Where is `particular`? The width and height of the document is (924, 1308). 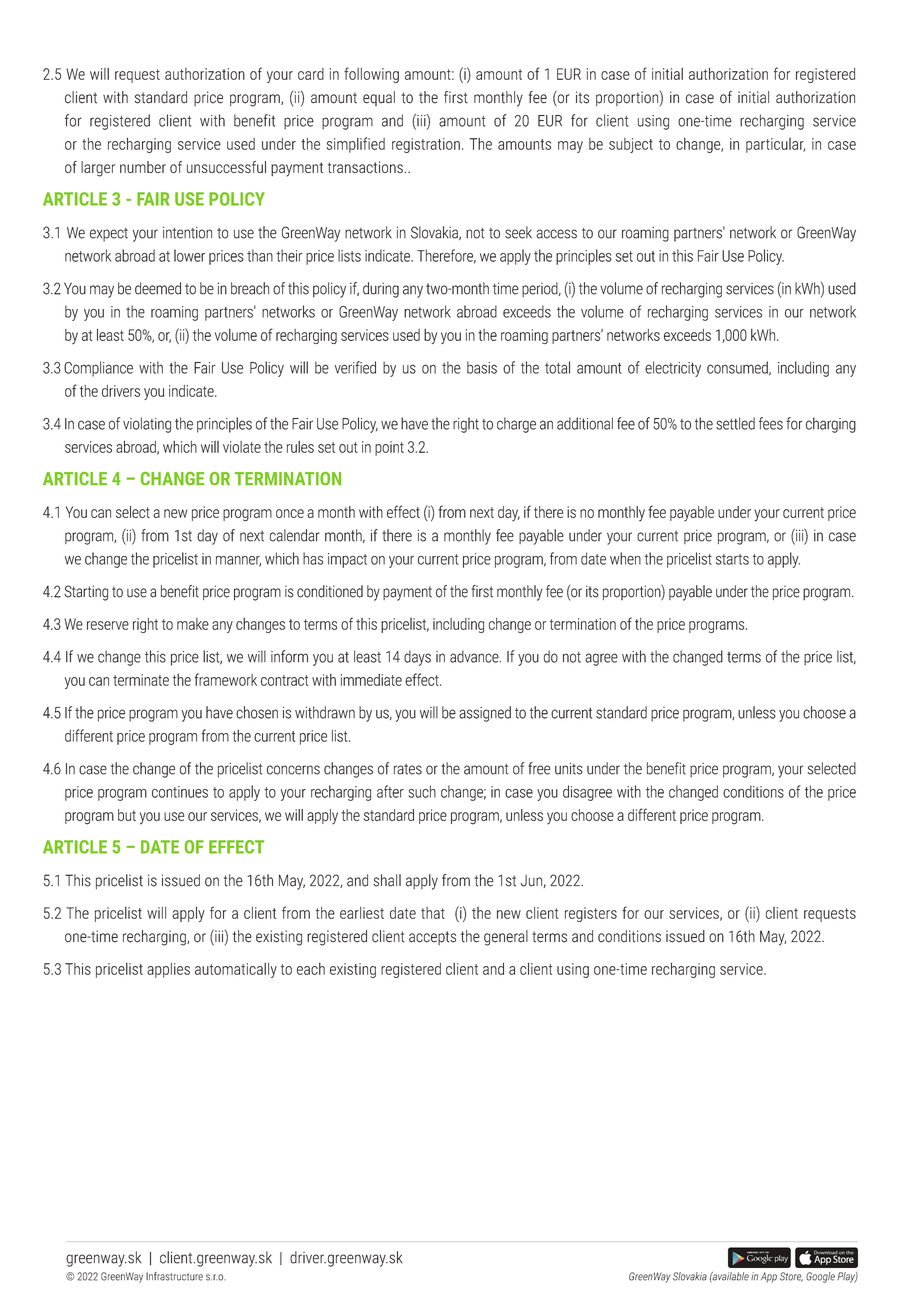 particular is located at coordinates (775, 145).
